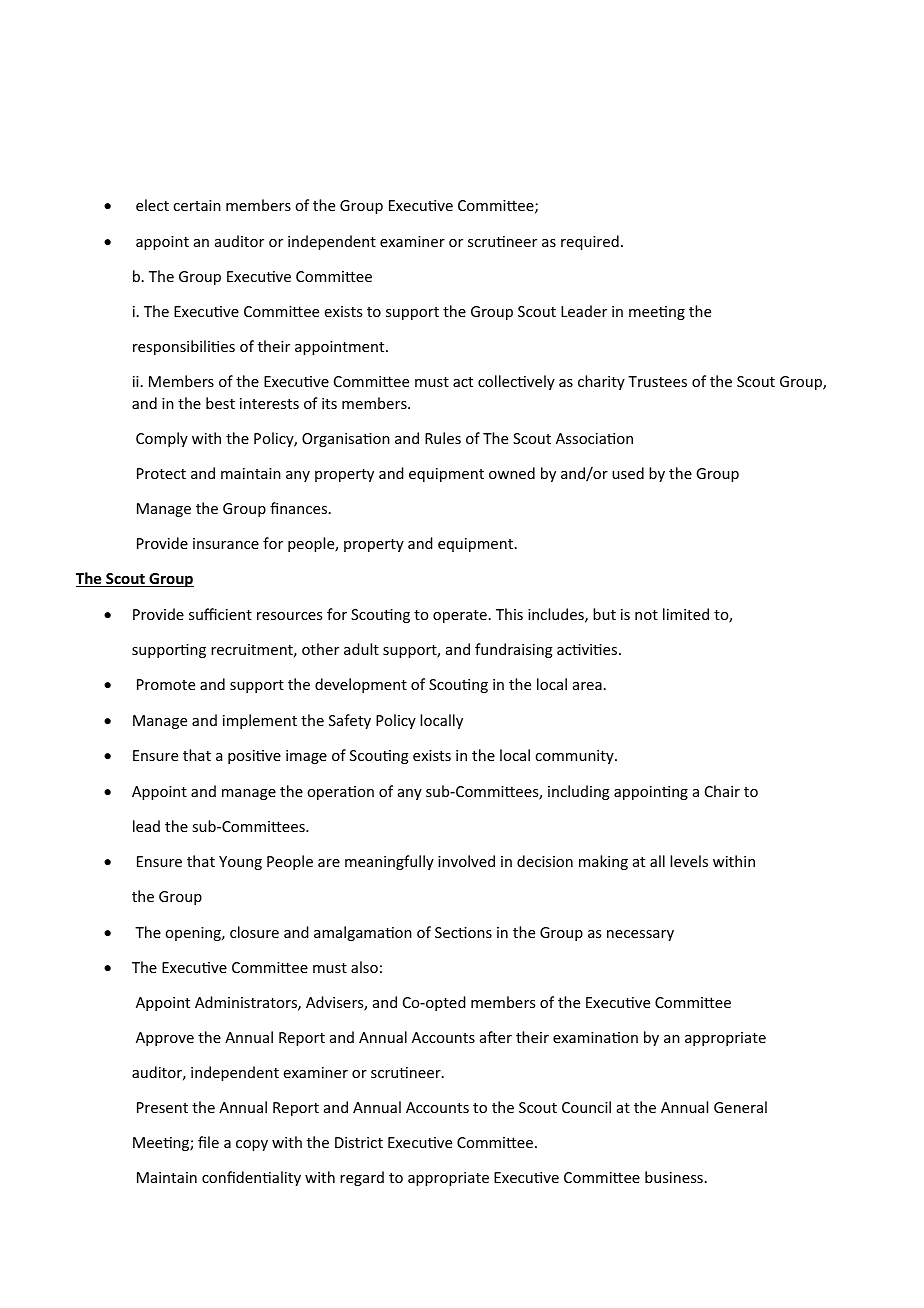 The width and height of the screenshot is (924, 1308). I want to click on Young, so click(240, 863).
